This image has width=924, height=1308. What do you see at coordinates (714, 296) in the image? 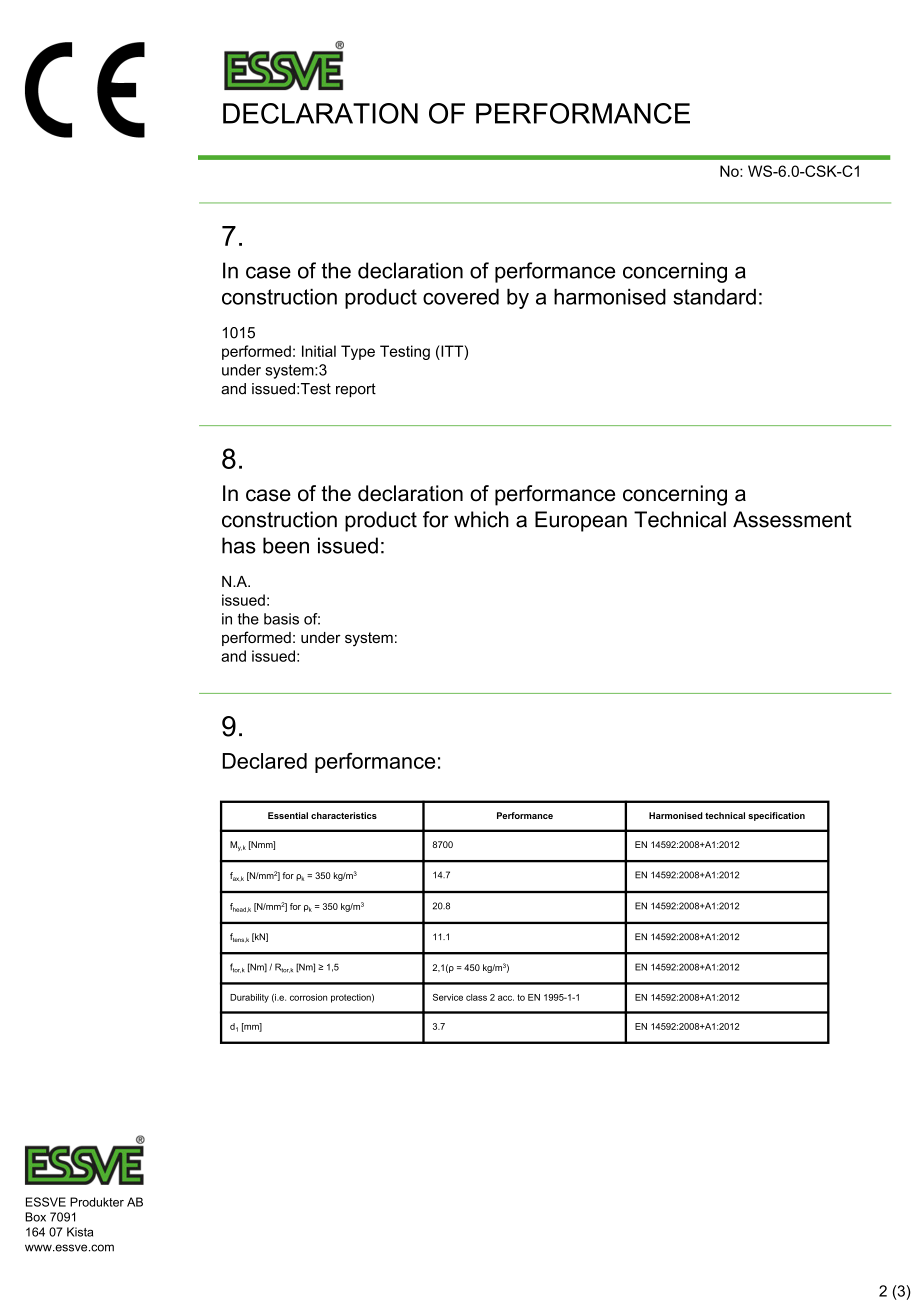
I see `standard` at bounding box center [714, 296].
